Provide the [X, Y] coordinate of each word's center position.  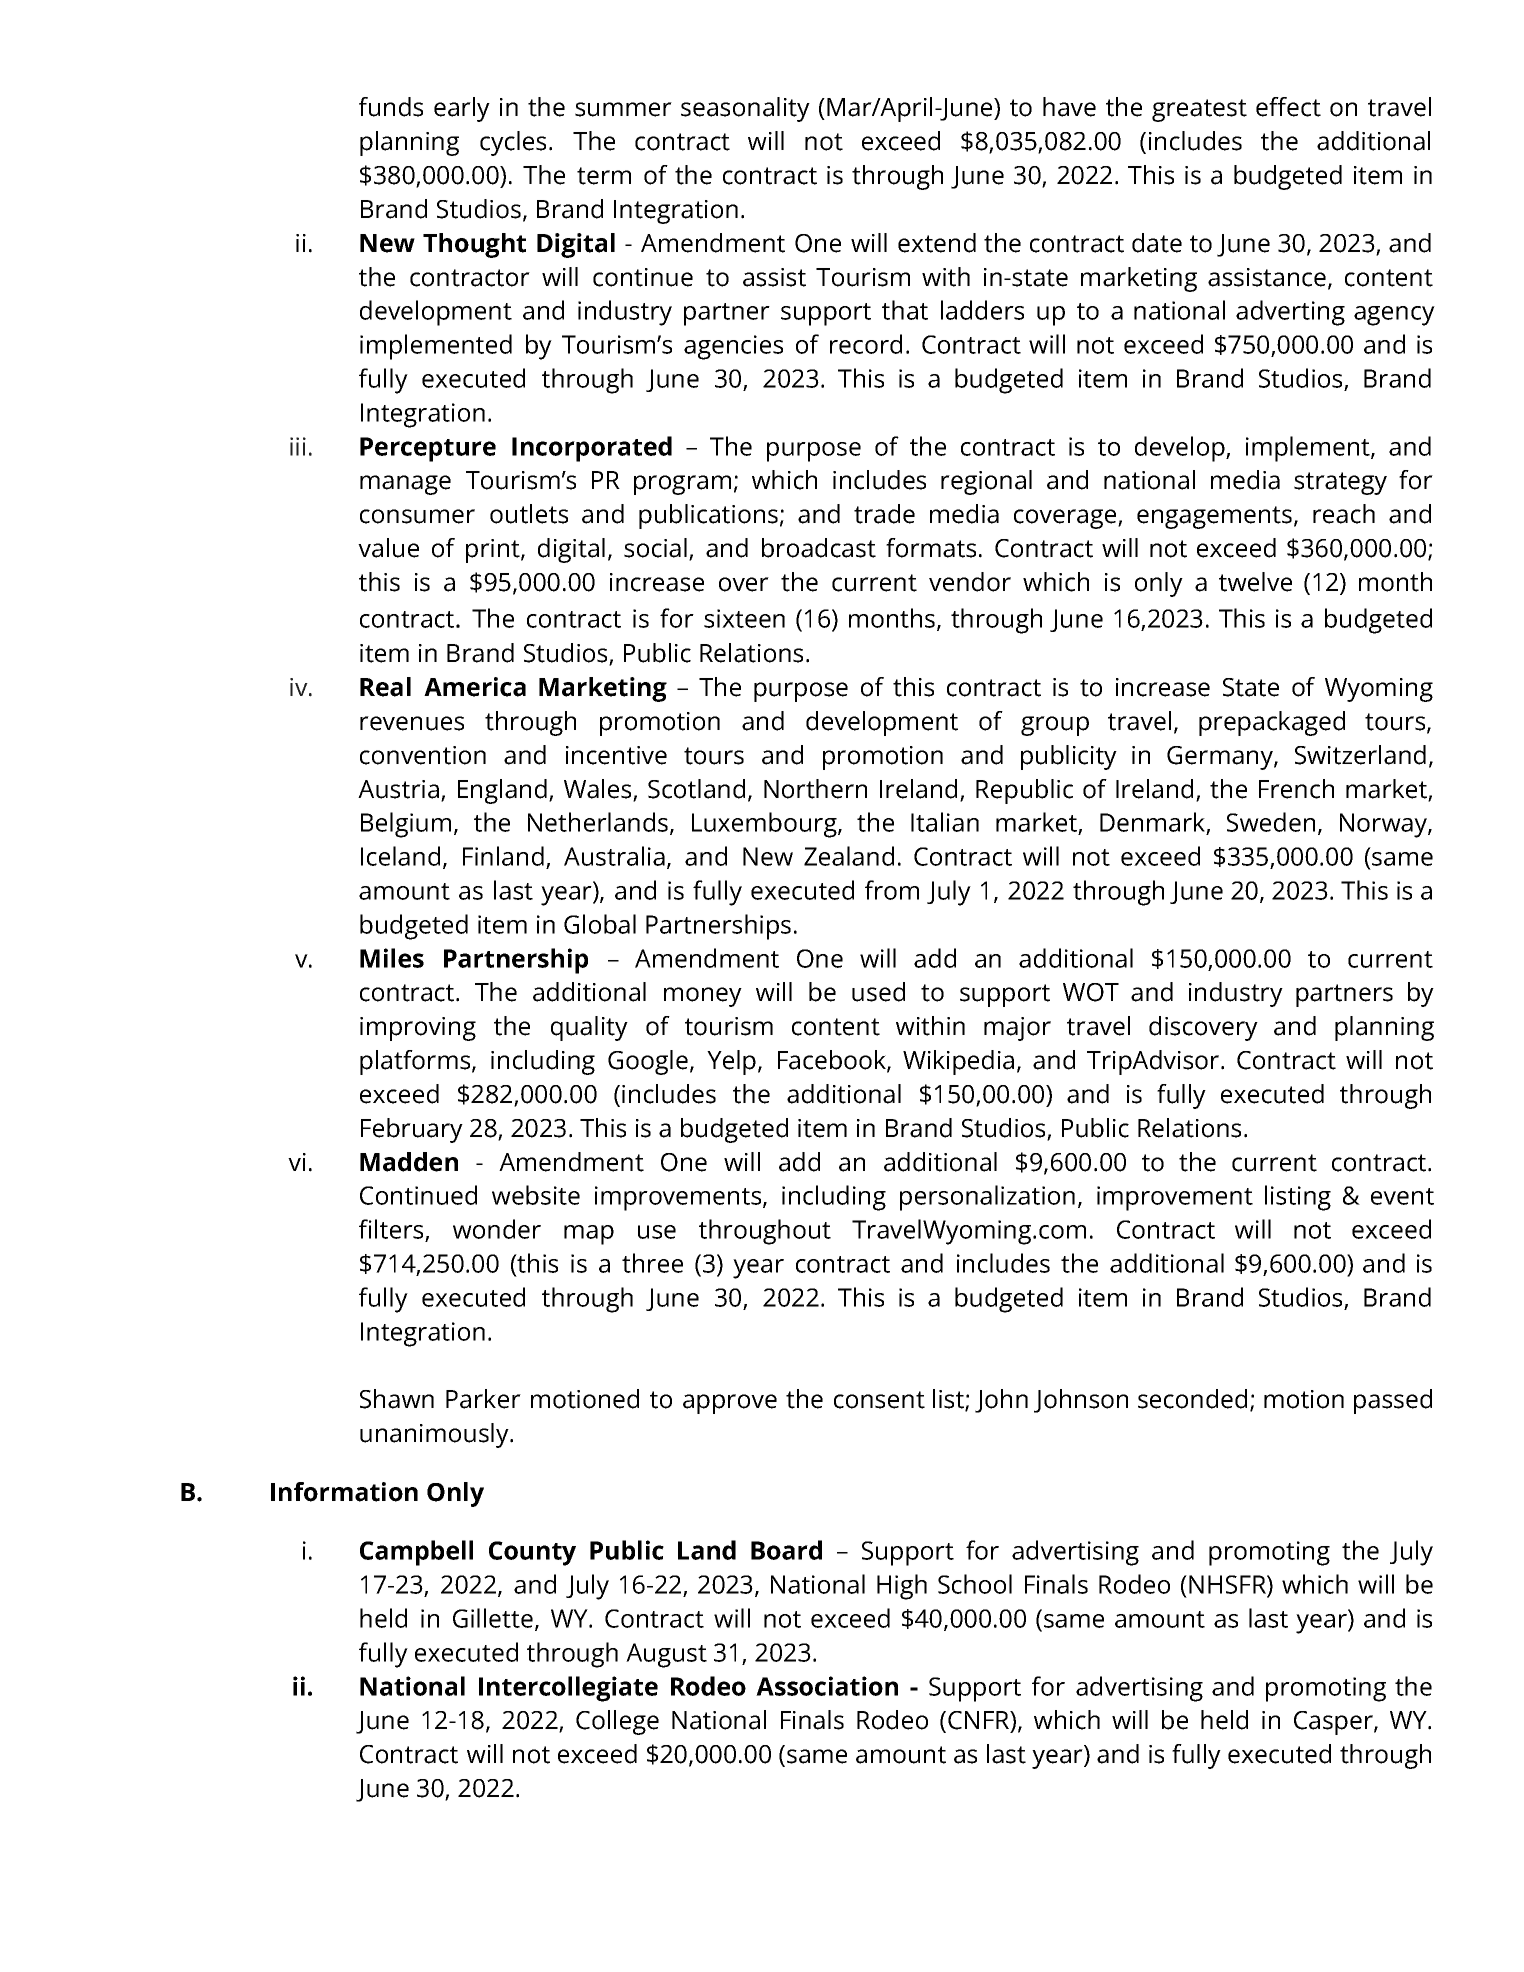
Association [827, 1686]
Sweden [1271, 822]
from [892, 890]
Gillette [493, 1618]
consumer [417, 516]
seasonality [745, 109]
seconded [1192, 1399]
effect [1288, 107]
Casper [1334, 1723]
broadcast [819, 548]
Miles [392, 958]
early [462, 109]
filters [391, 1229]
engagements [1214, 517]
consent [879, 1400]
